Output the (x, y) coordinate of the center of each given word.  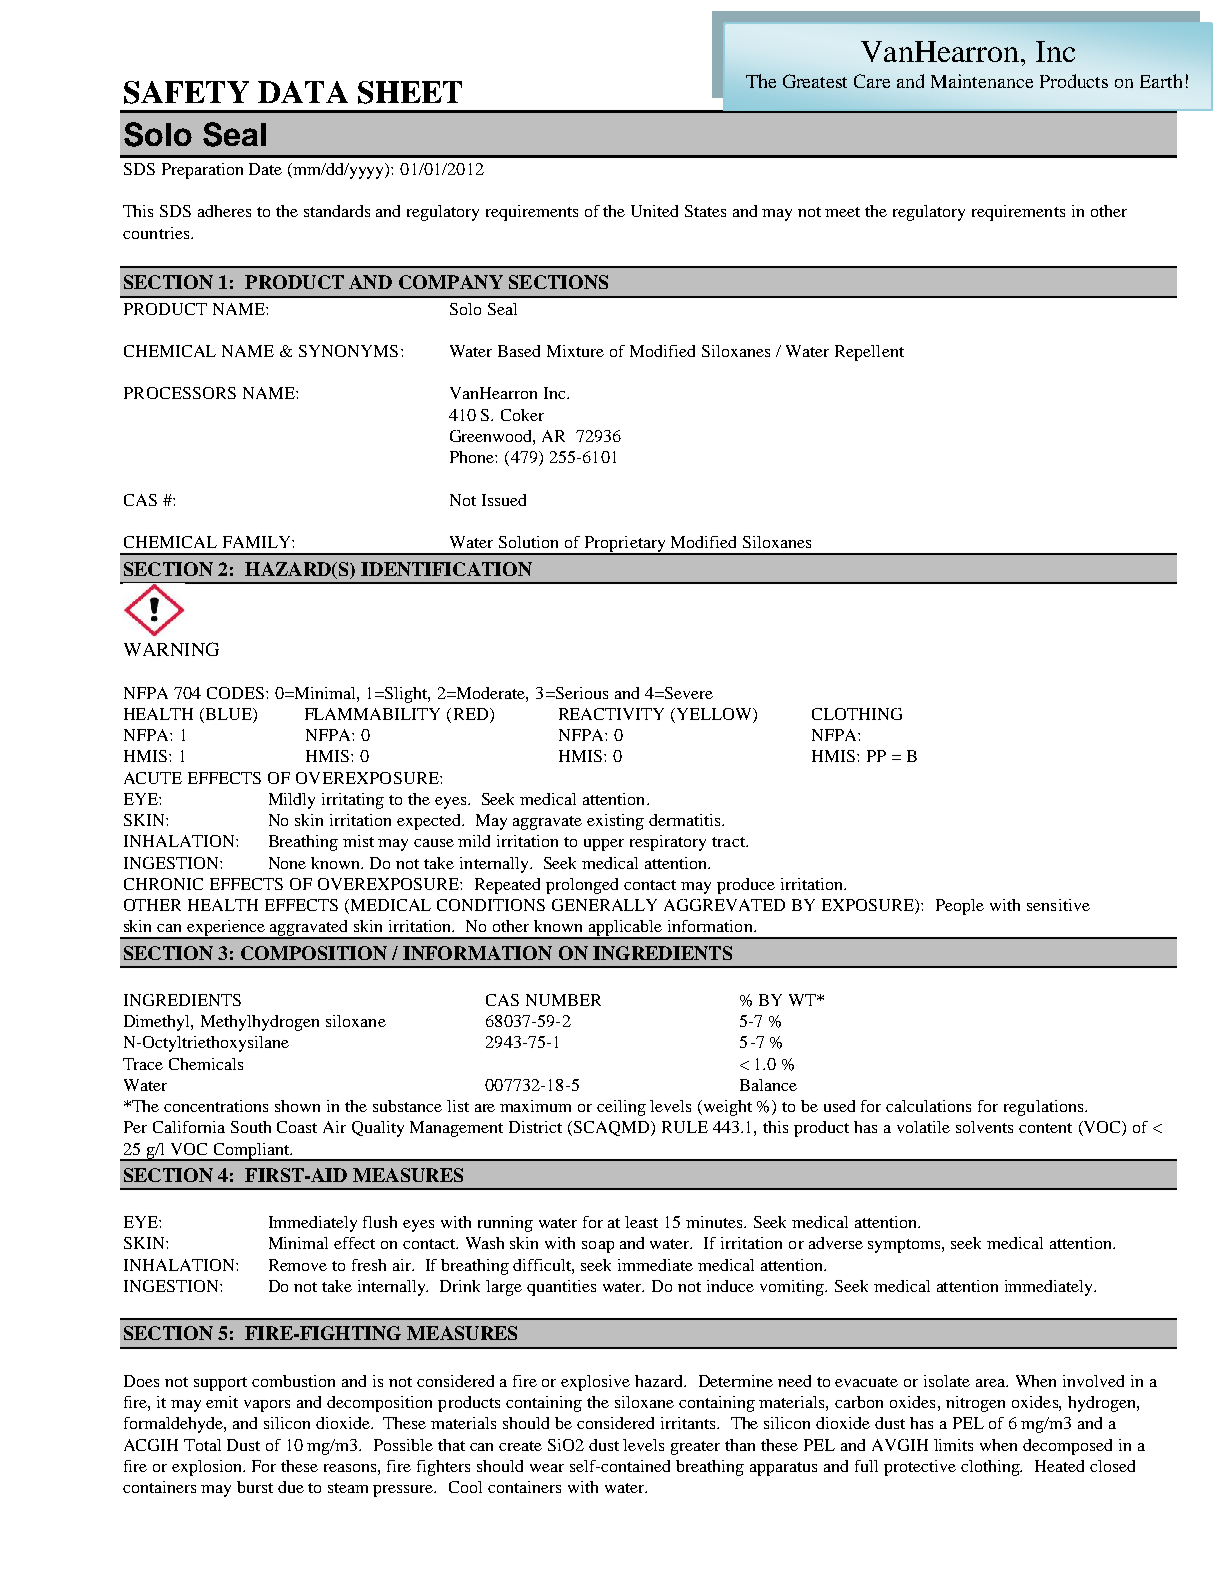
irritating (353, 801)
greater (695, 1448)
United (654, 211)
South (251, 1127)
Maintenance (982, 81)
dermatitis (686, 820)
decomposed (1067, 1447)
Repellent (869, 353)
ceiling (621, 1108)
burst (255, 1487)
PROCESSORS (180, 393)
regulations (1045, 1108)
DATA (303, 92)
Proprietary (625, 545)
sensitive (1058, 905)
